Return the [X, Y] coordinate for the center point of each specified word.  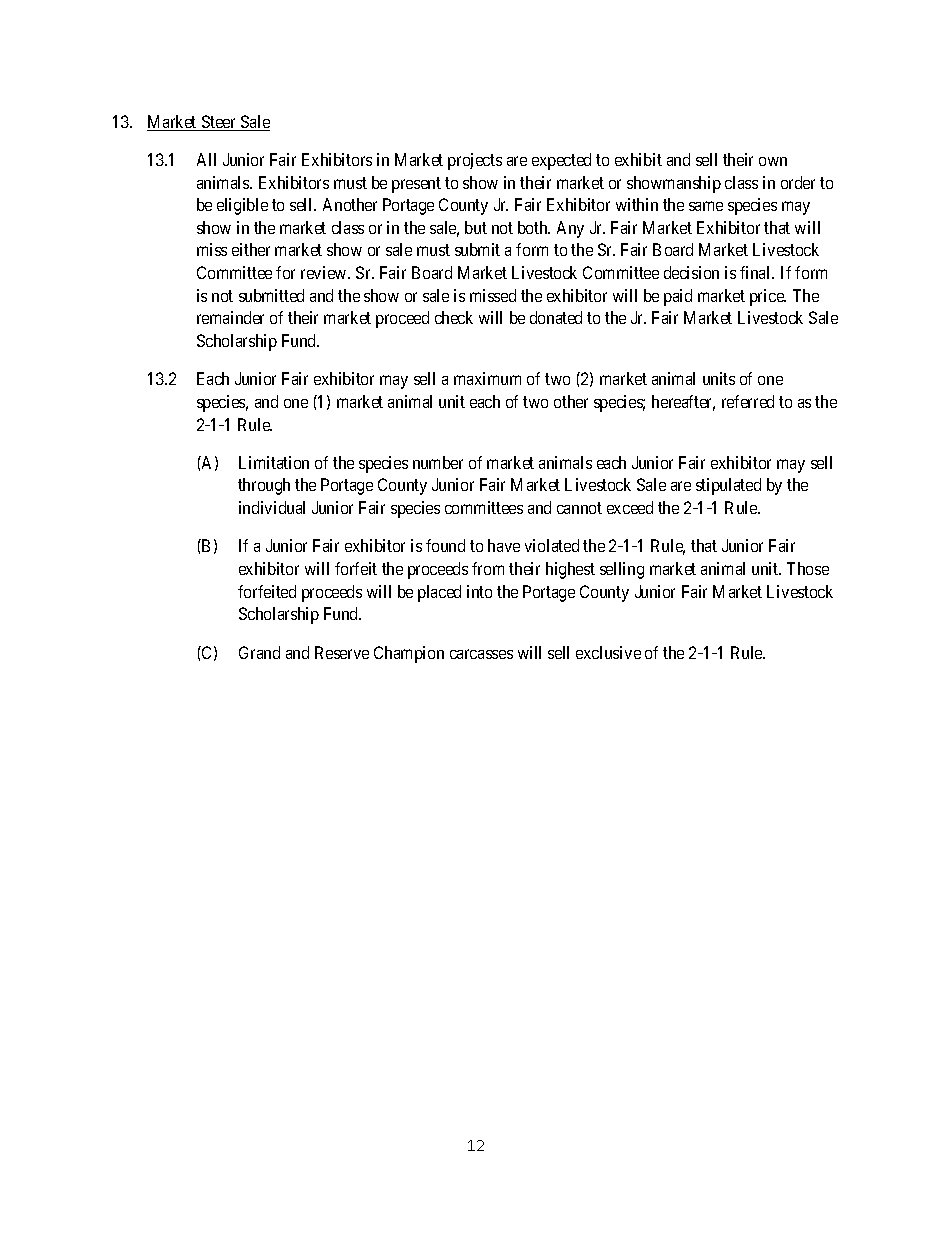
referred [748, 401]
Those [808, 568]
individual [272, 507]
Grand [259, 652]
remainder [230, 317]
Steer [219, 123]
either [251, 249]
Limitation [274, 462]
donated [556, 317]
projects [475, 161]
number [438, 462]
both [534, 227]
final [756, 272]
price [768, 297]
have [504, 545]
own [773, 161]
